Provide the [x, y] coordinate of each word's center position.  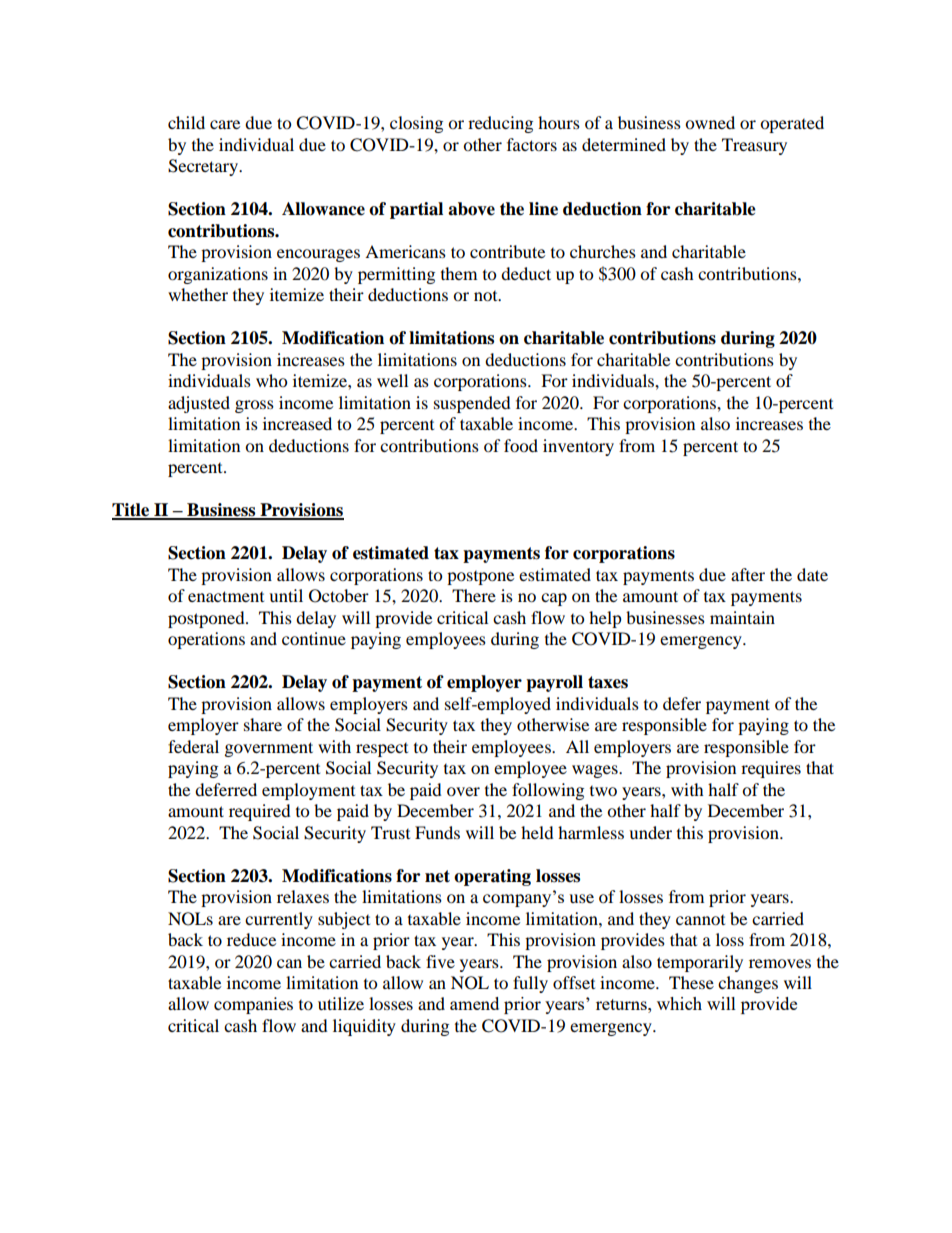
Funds [437, 832]
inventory [578, 447]
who [271, 380]
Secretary [204, 167]
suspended [472, 404]
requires [771, 769]
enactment [226, 596]
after [748, 574]
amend [474, 1003]
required [260, 812]
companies [253, 1005]
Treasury [754, 146]
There [474, 595]
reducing [500, 124]
